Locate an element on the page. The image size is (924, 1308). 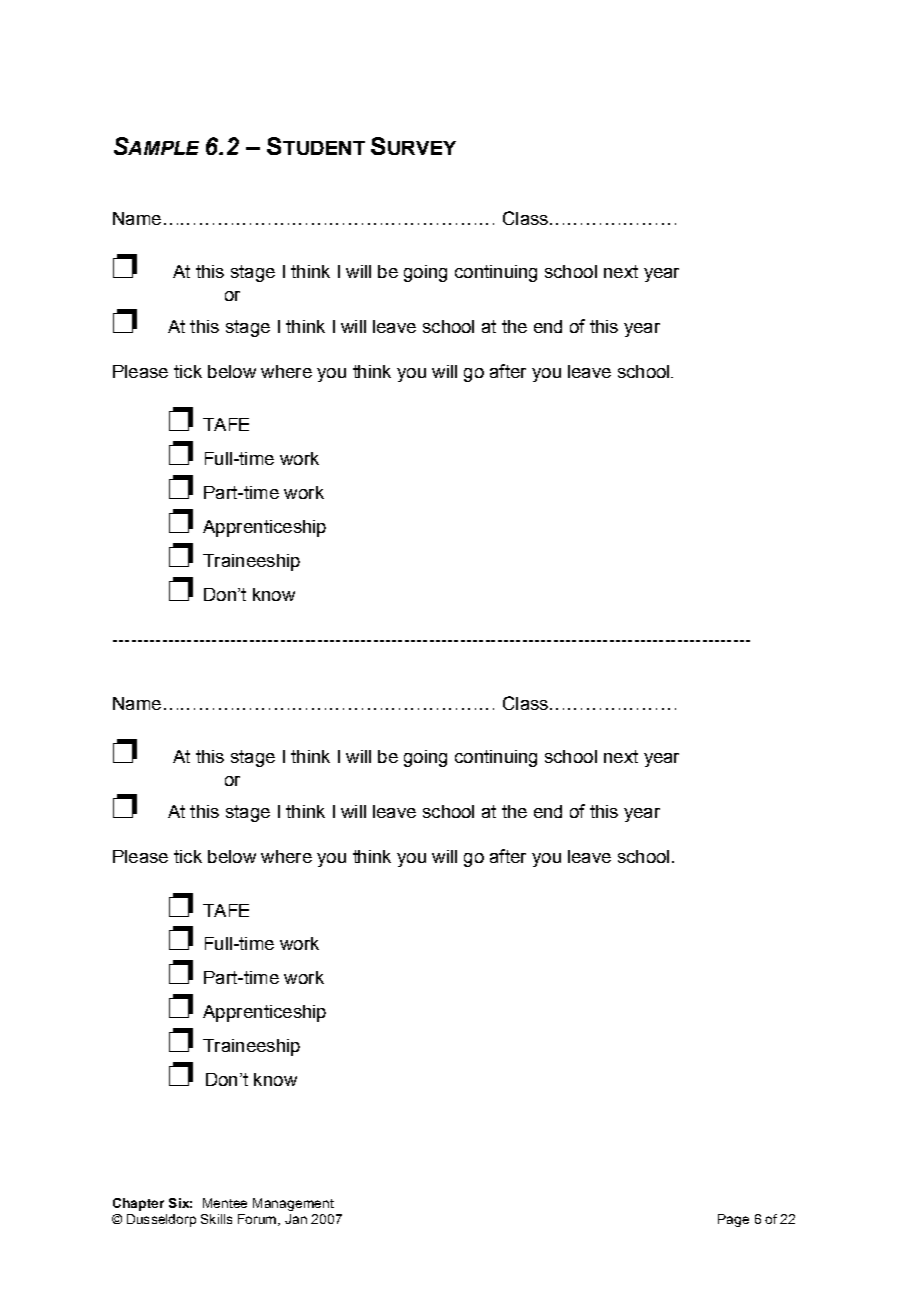
Mentee is located at coordinates (225, 1203).
